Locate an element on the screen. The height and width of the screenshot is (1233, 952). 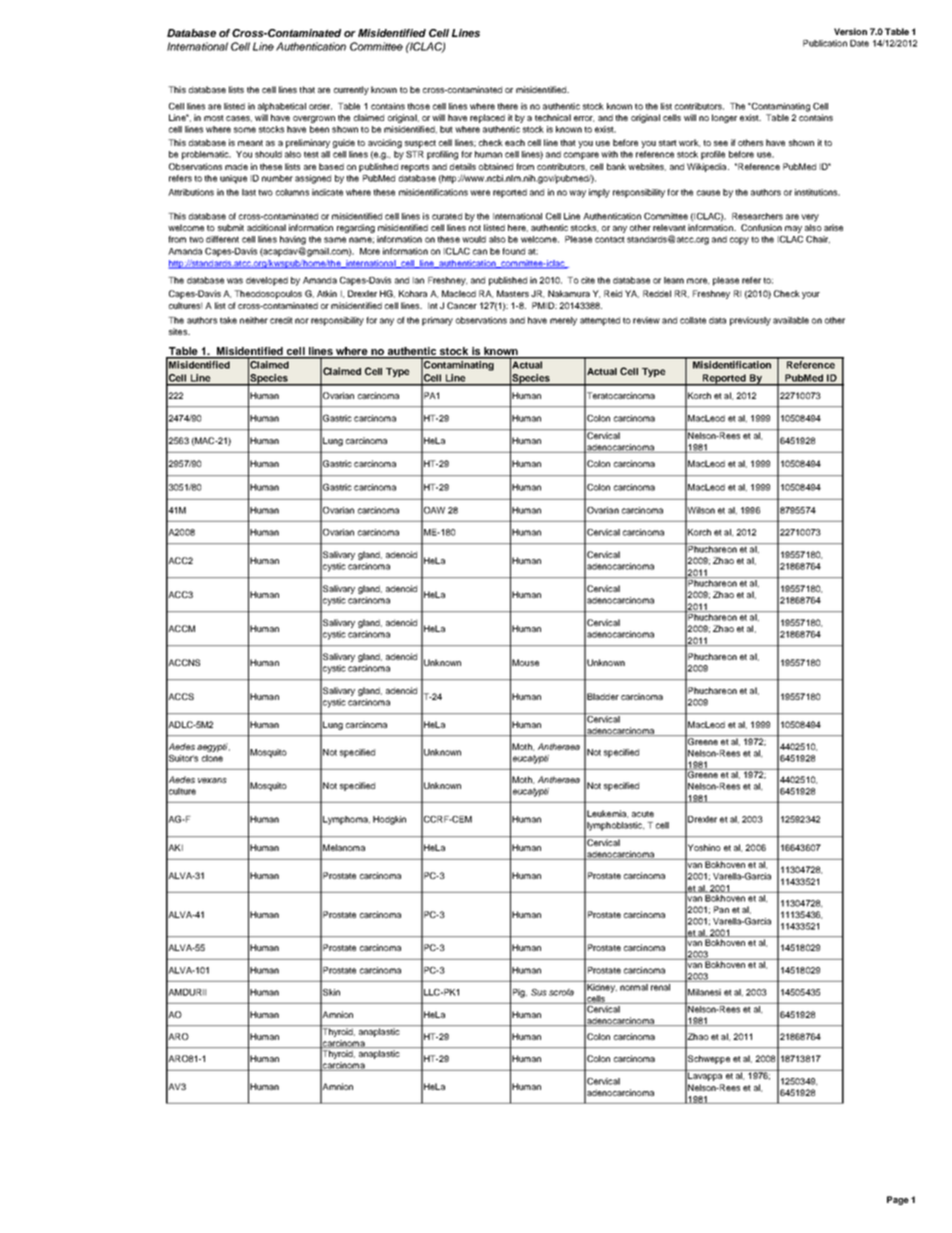
acute is located at coordinates (643, 814).
